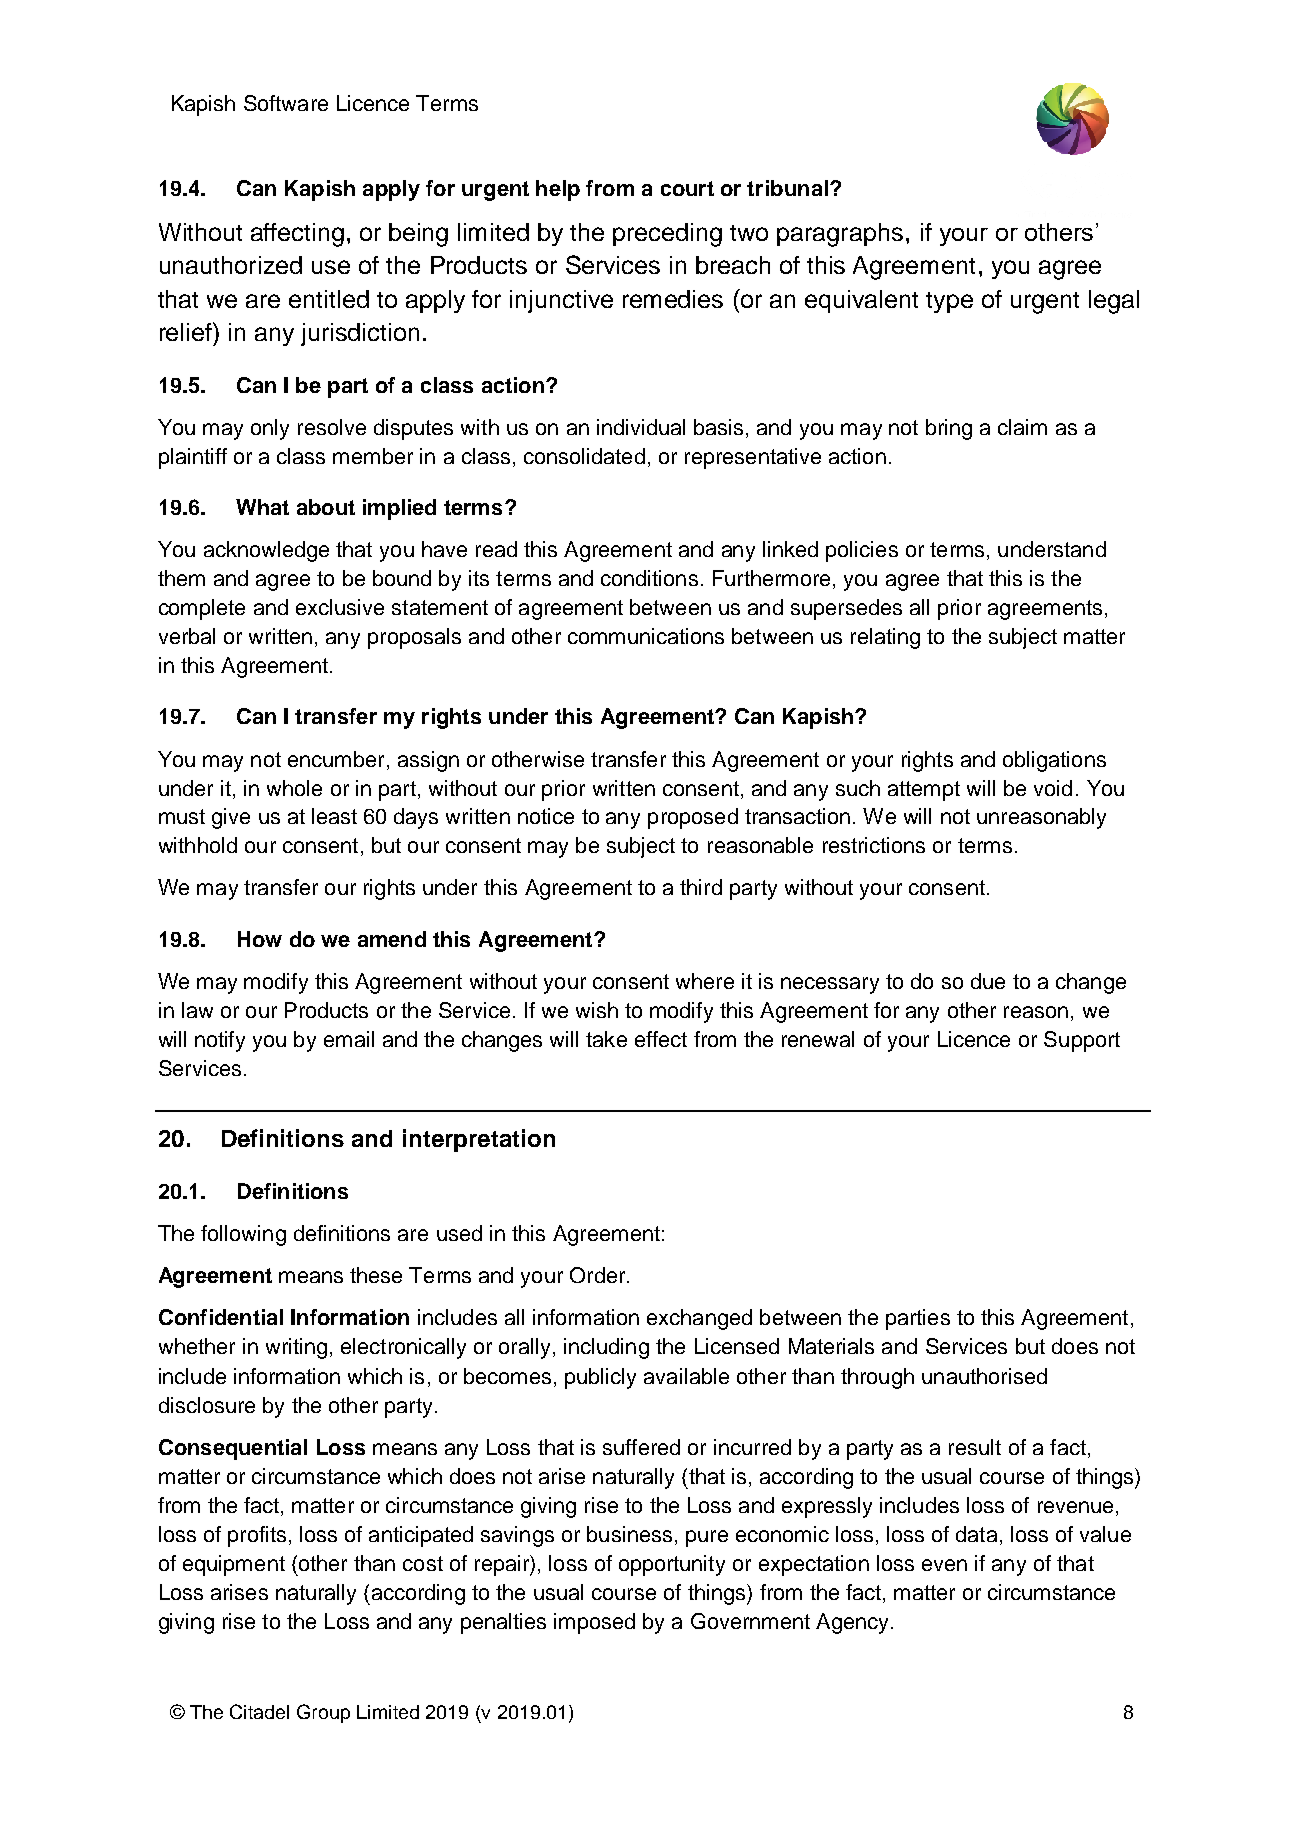 The height and width of the image is (1846, 1305). Describe the element at coordinates (286, 103) in the image. I see `Software` at that location.
